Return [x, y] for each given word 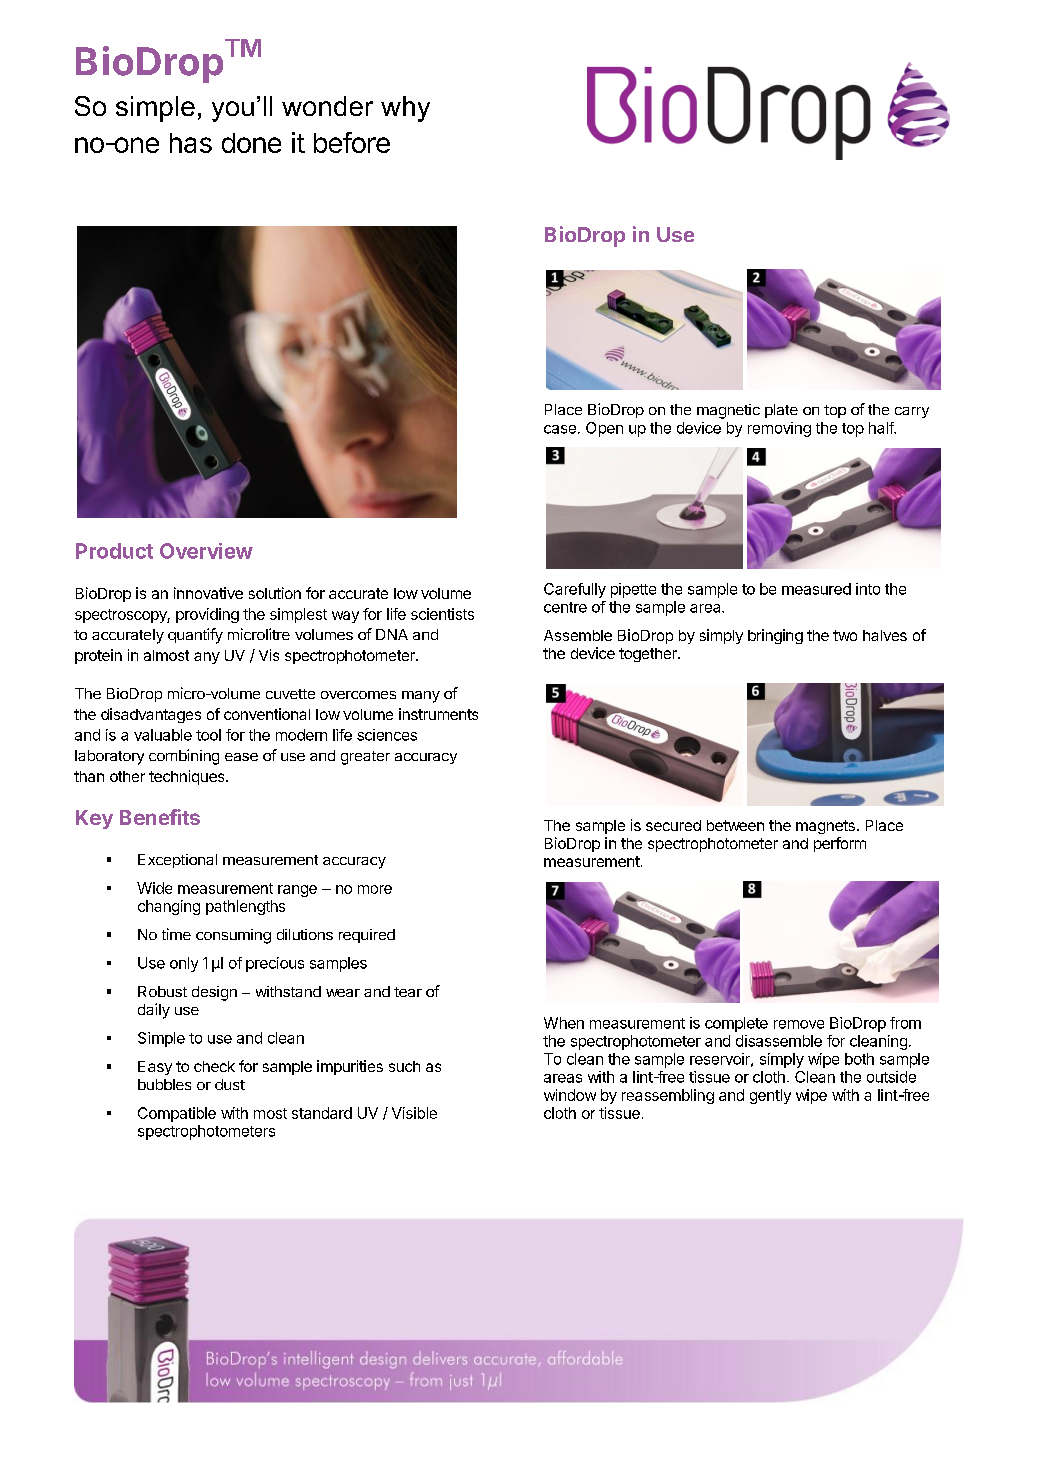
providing [207, 615]
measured [816, 589]
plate [781, 411]
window [570, 1095]
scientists [442, 614]
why [405, 109]
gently [770, 1096]
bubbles [164, 1084]
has [191, 143]
